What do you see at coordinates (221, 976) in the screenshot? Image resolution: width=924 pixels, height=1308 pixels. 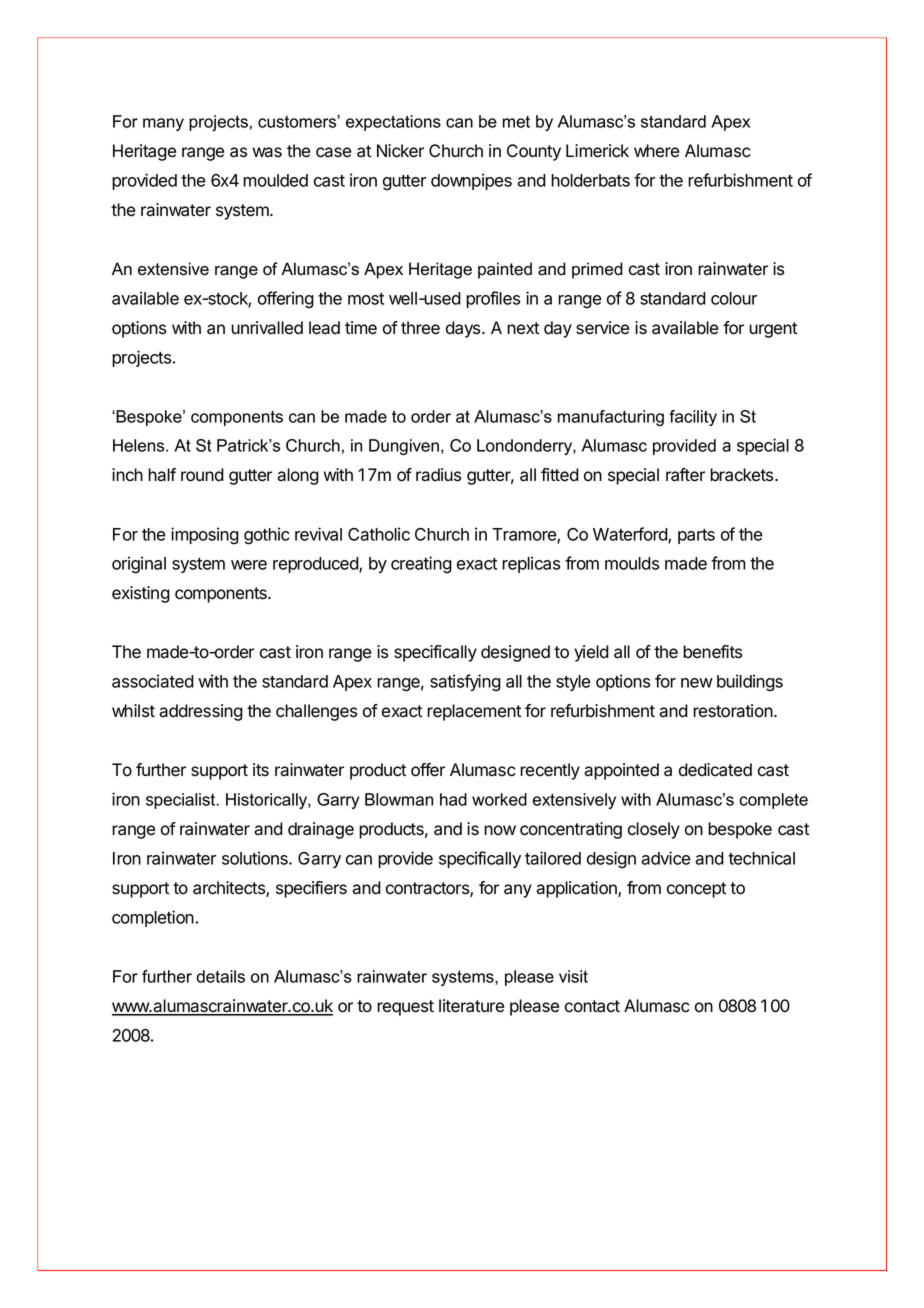 I see `details` at bounding box center [221, 976].
